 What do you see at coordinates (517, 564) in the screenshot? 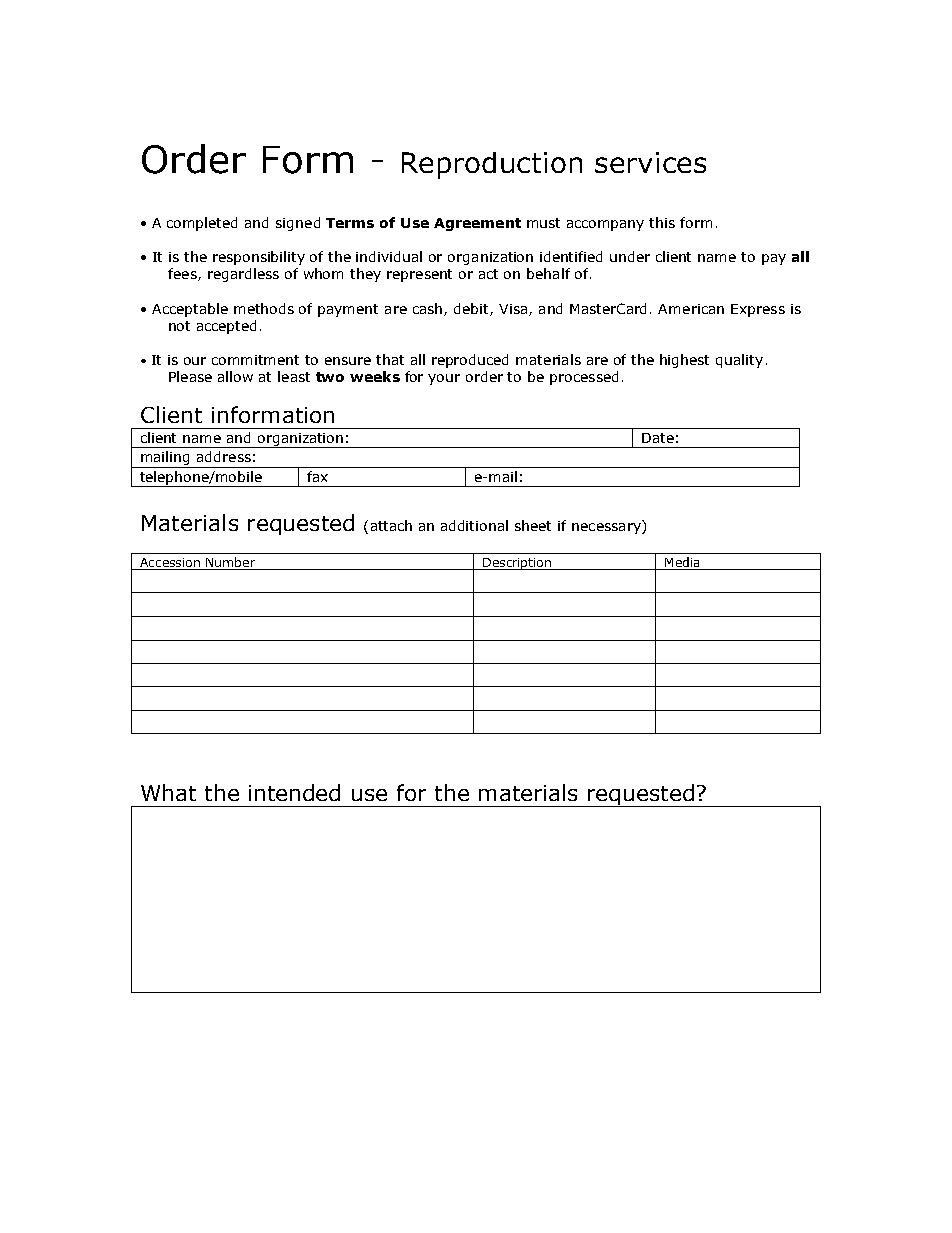
I see `Description` at bounding box center [517, 564].
